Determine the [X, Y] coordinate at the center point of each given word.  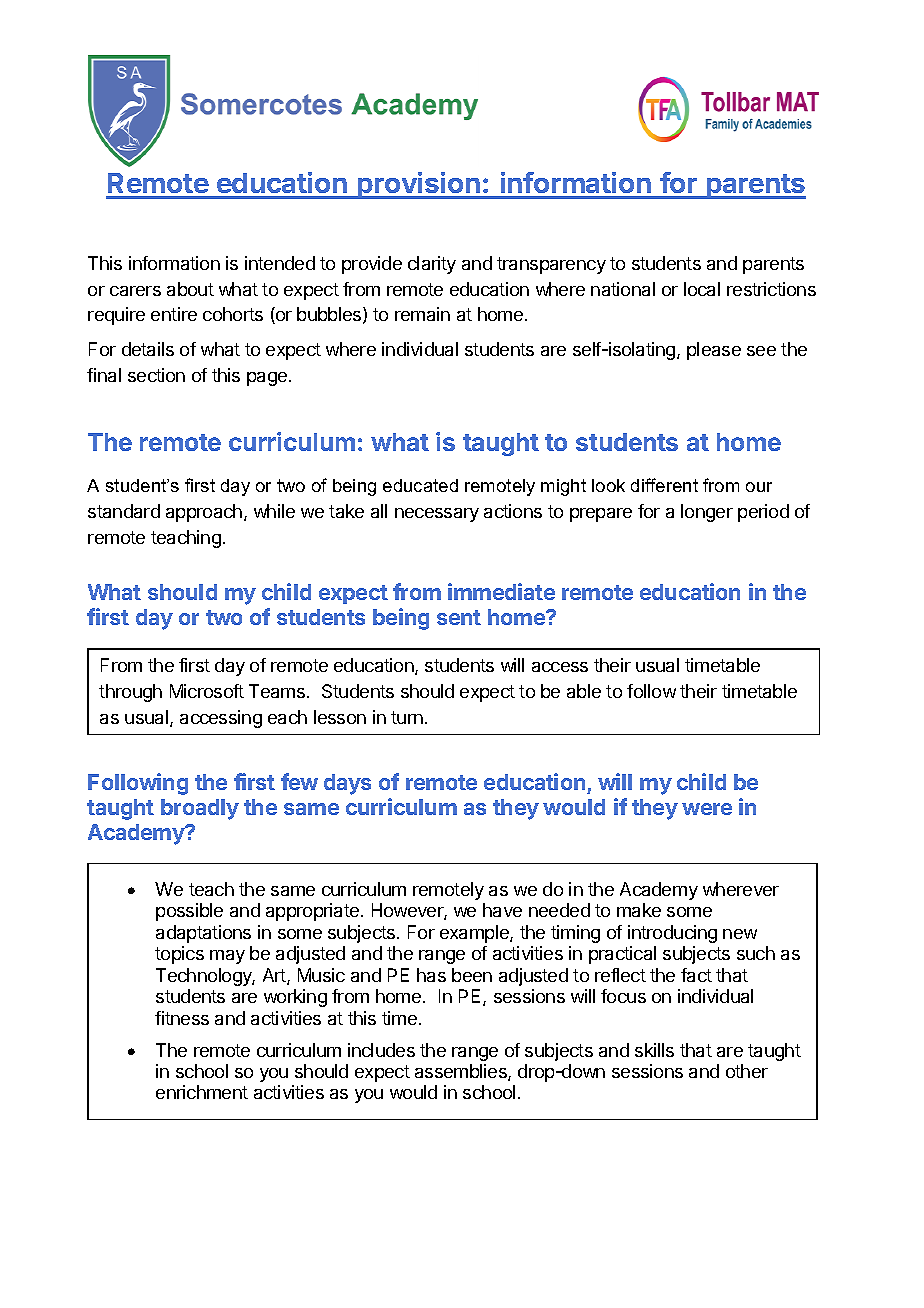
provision [419, 185]
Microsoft [207, 691]
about [190, 289]
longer [707, 513]
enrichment [202, 1092]
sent [459, 617]
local [702, 289]
